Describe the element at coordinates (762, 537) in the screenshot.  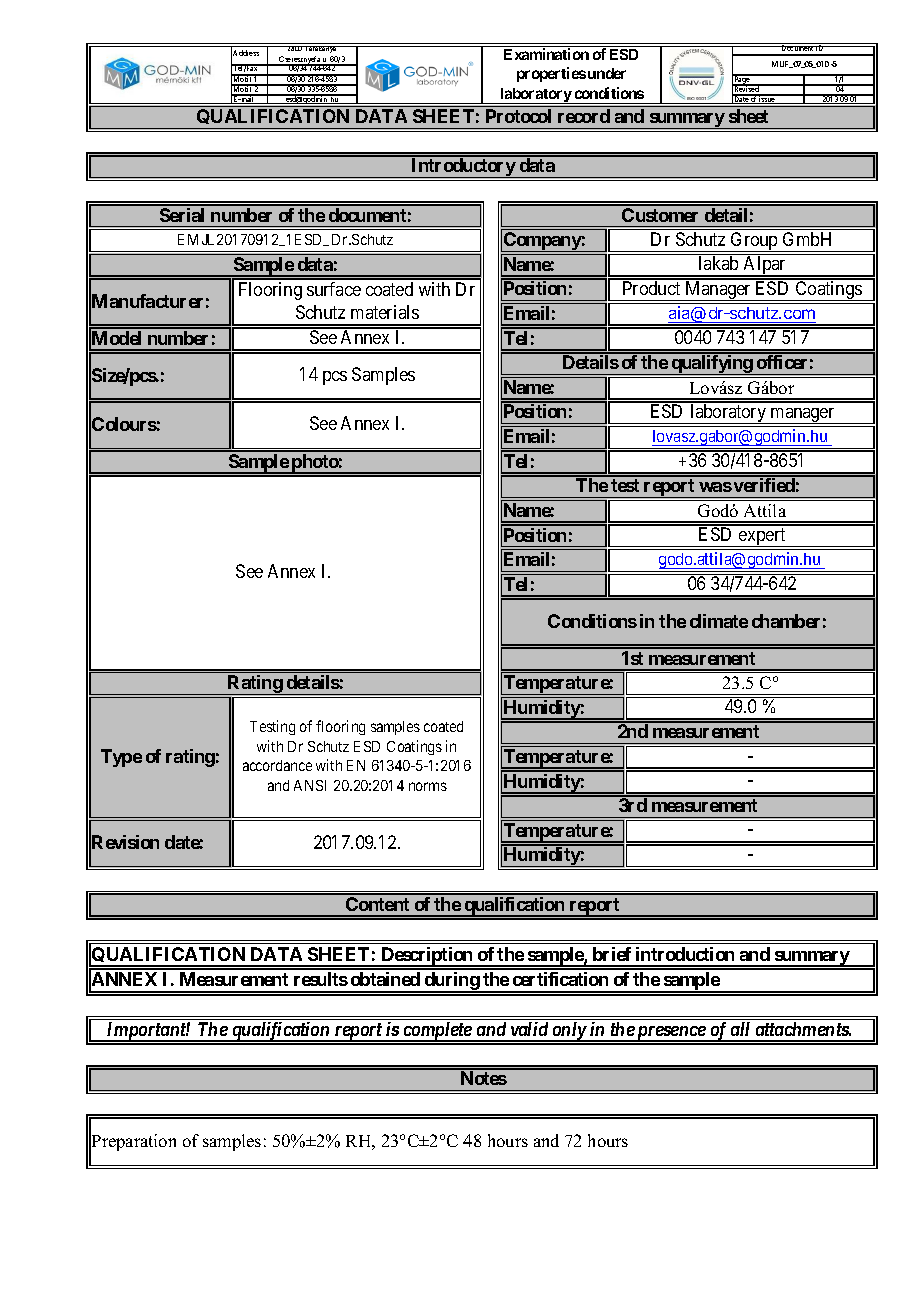
I see `expert` at that location.
